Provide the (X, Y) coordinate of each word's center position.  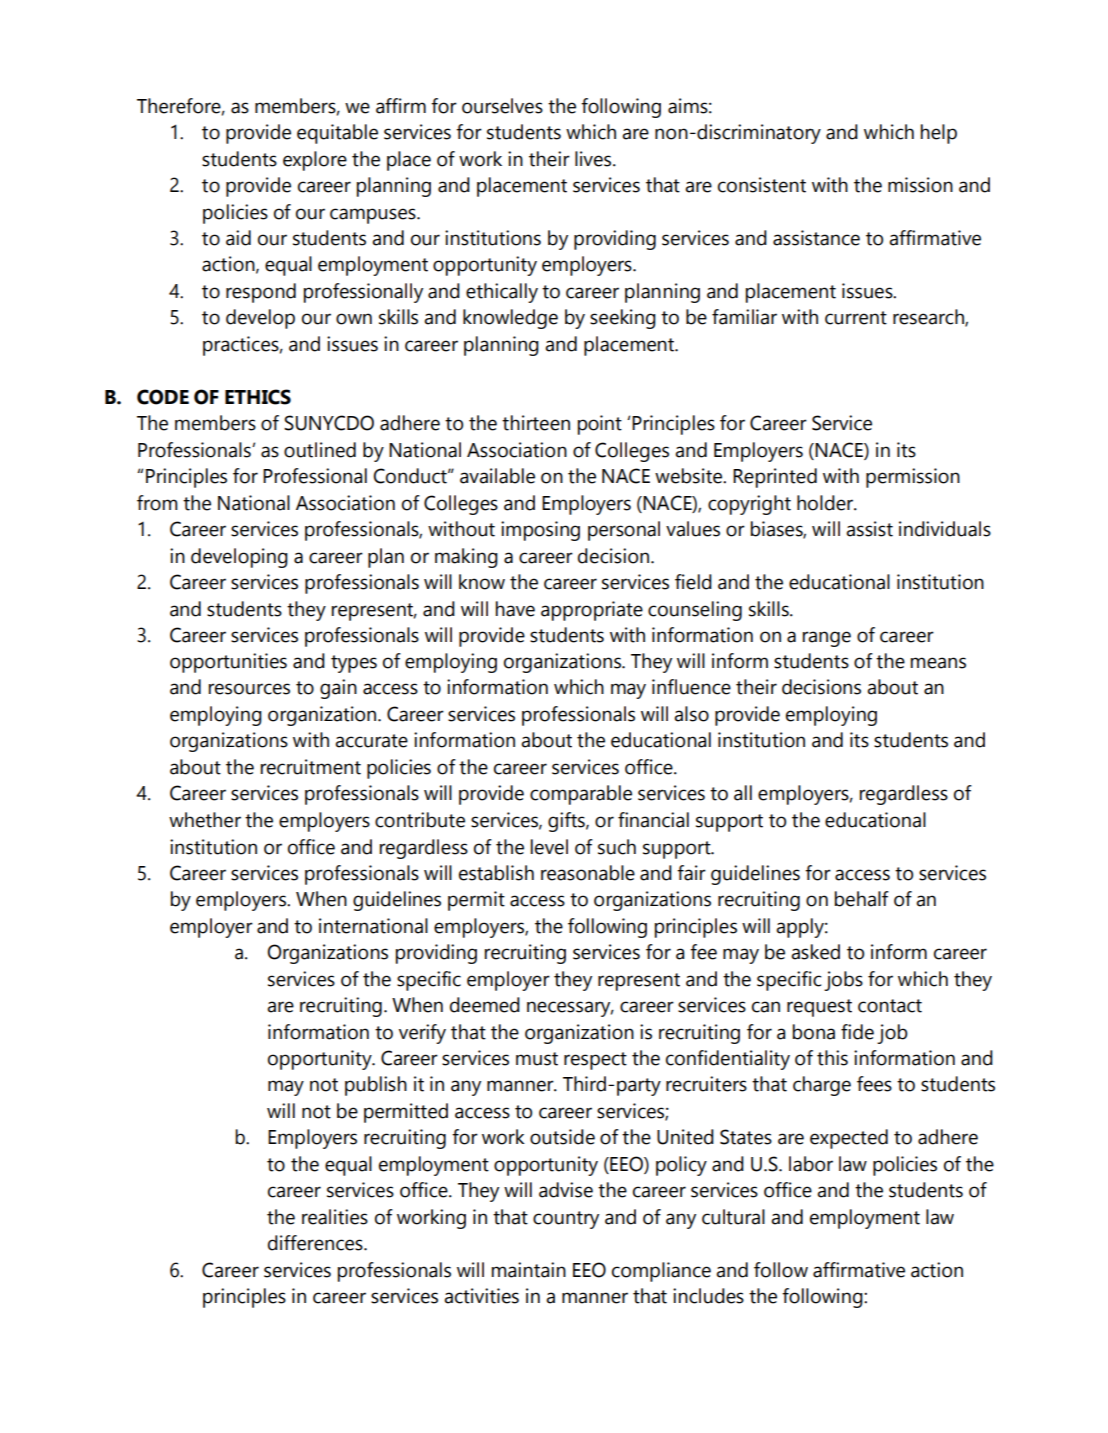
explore (315, 161)
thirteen (536, 423)
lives (594, 159)
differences (316, 1243)
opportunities (228, 663)
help (939, 134)
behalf (862, 899)
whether (205, 820)
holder (826, 503)
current (856, 318)
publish (376, 1086)
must (537, 1059)
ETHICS (258, 397)
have (515, 609)
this (832, 1058)
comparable (581, 795)
